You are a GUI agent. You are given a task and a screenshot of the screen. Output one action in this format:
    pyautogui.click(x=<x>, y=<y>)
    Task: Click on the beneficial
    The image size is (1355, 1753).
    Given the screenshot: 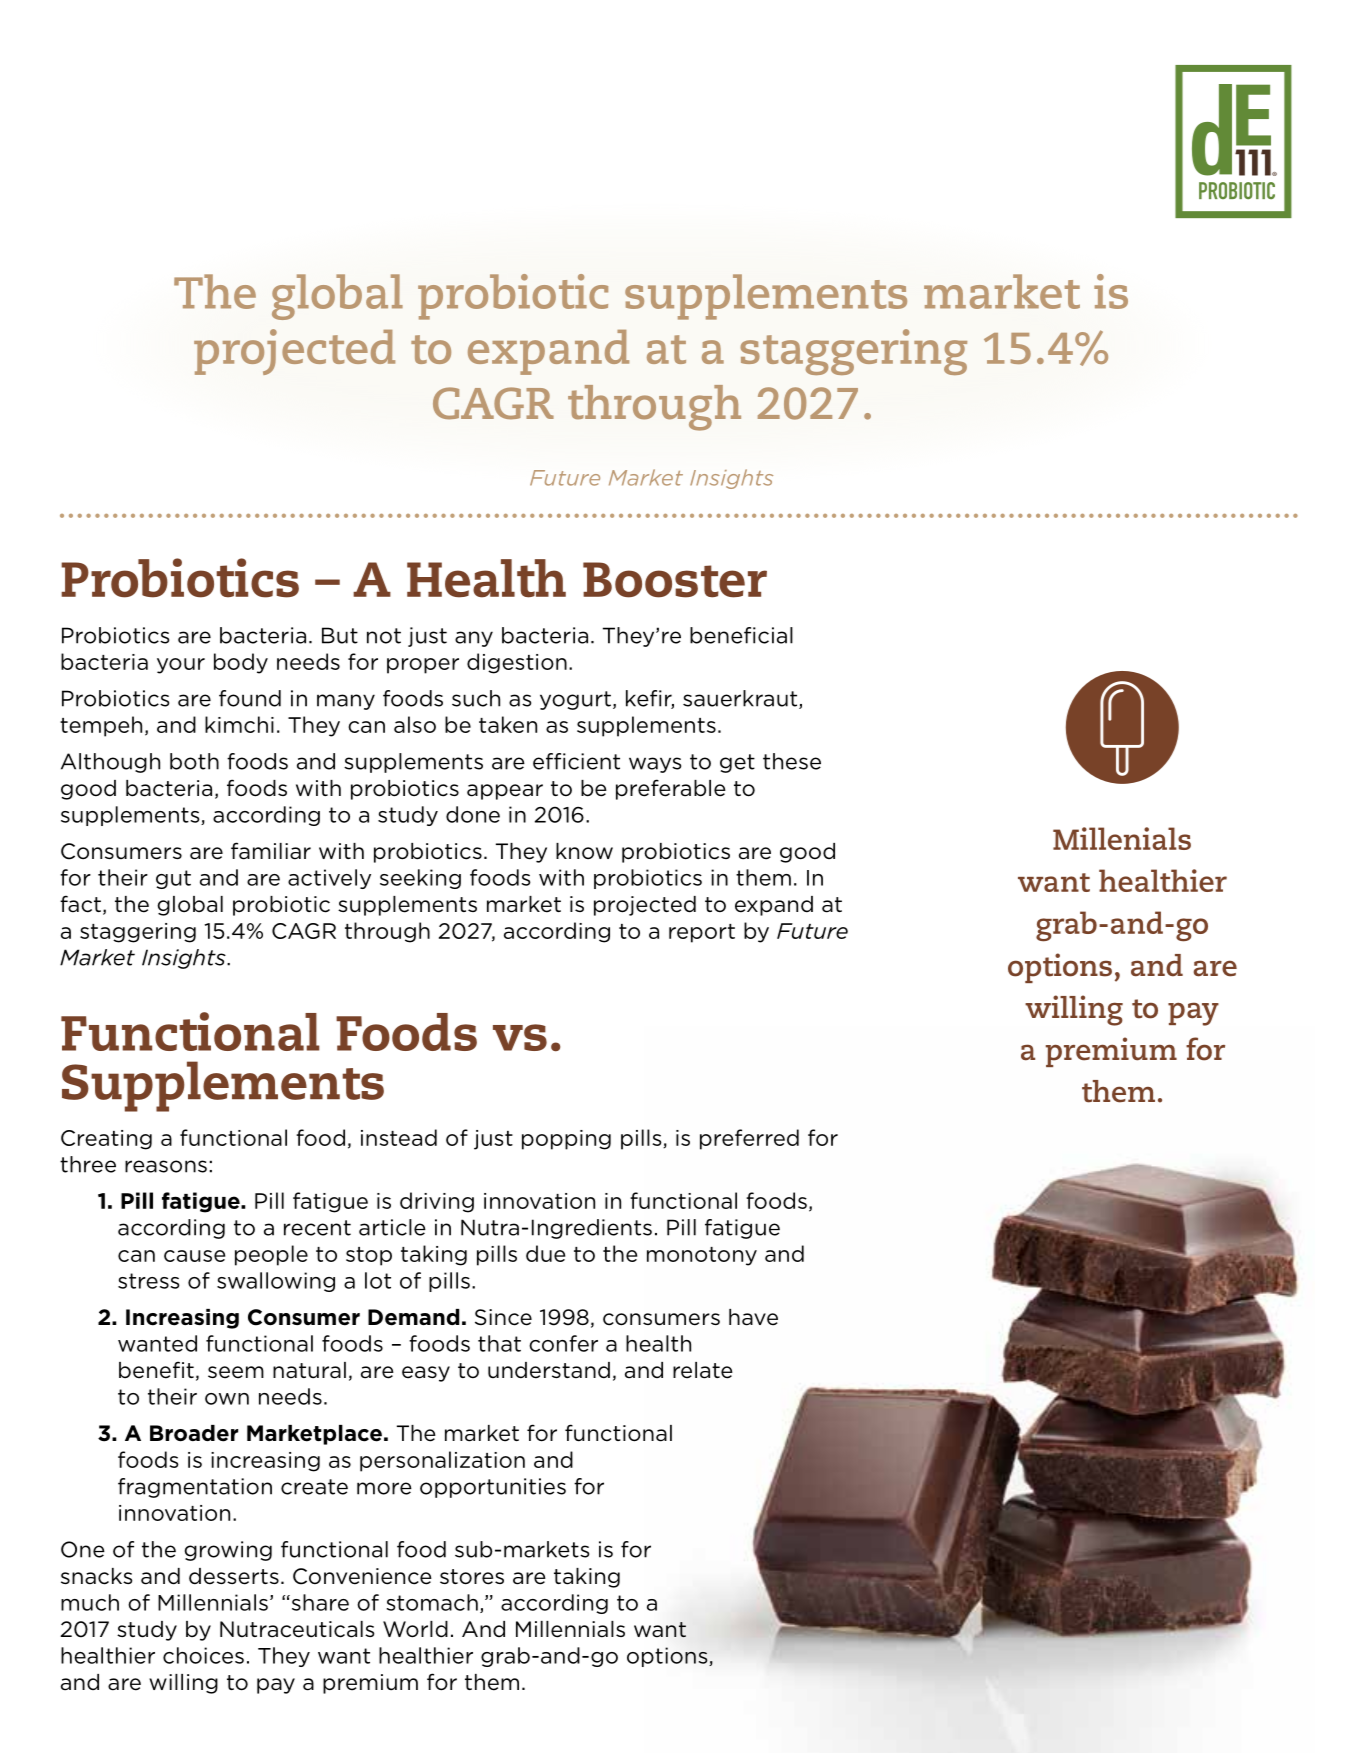 What is the action you would take?
    pyautogui.click(x=741, y=635)
